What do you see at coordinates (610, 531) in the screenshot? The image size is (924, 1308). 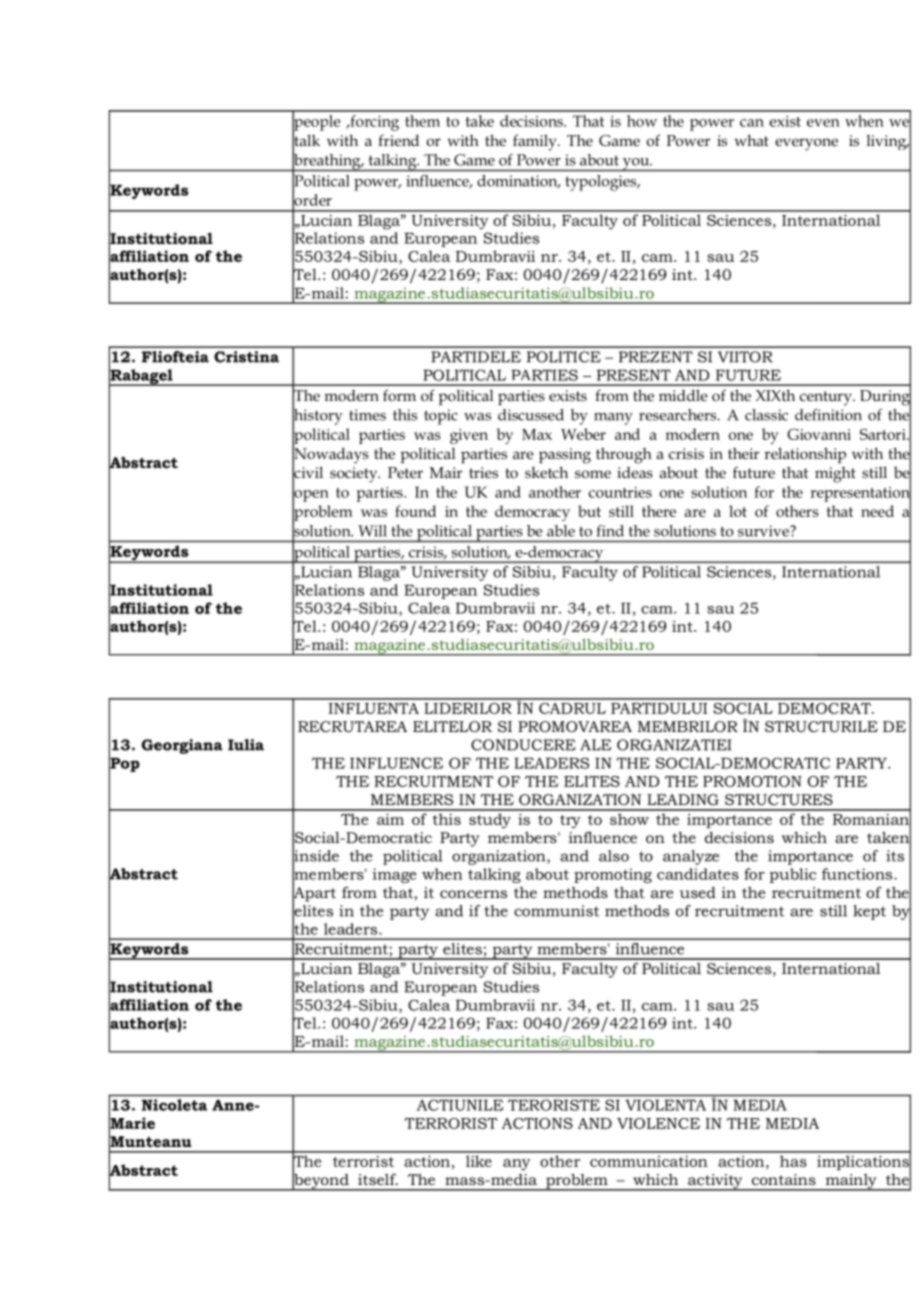 I see `find` at bounding box center [610, 531].
